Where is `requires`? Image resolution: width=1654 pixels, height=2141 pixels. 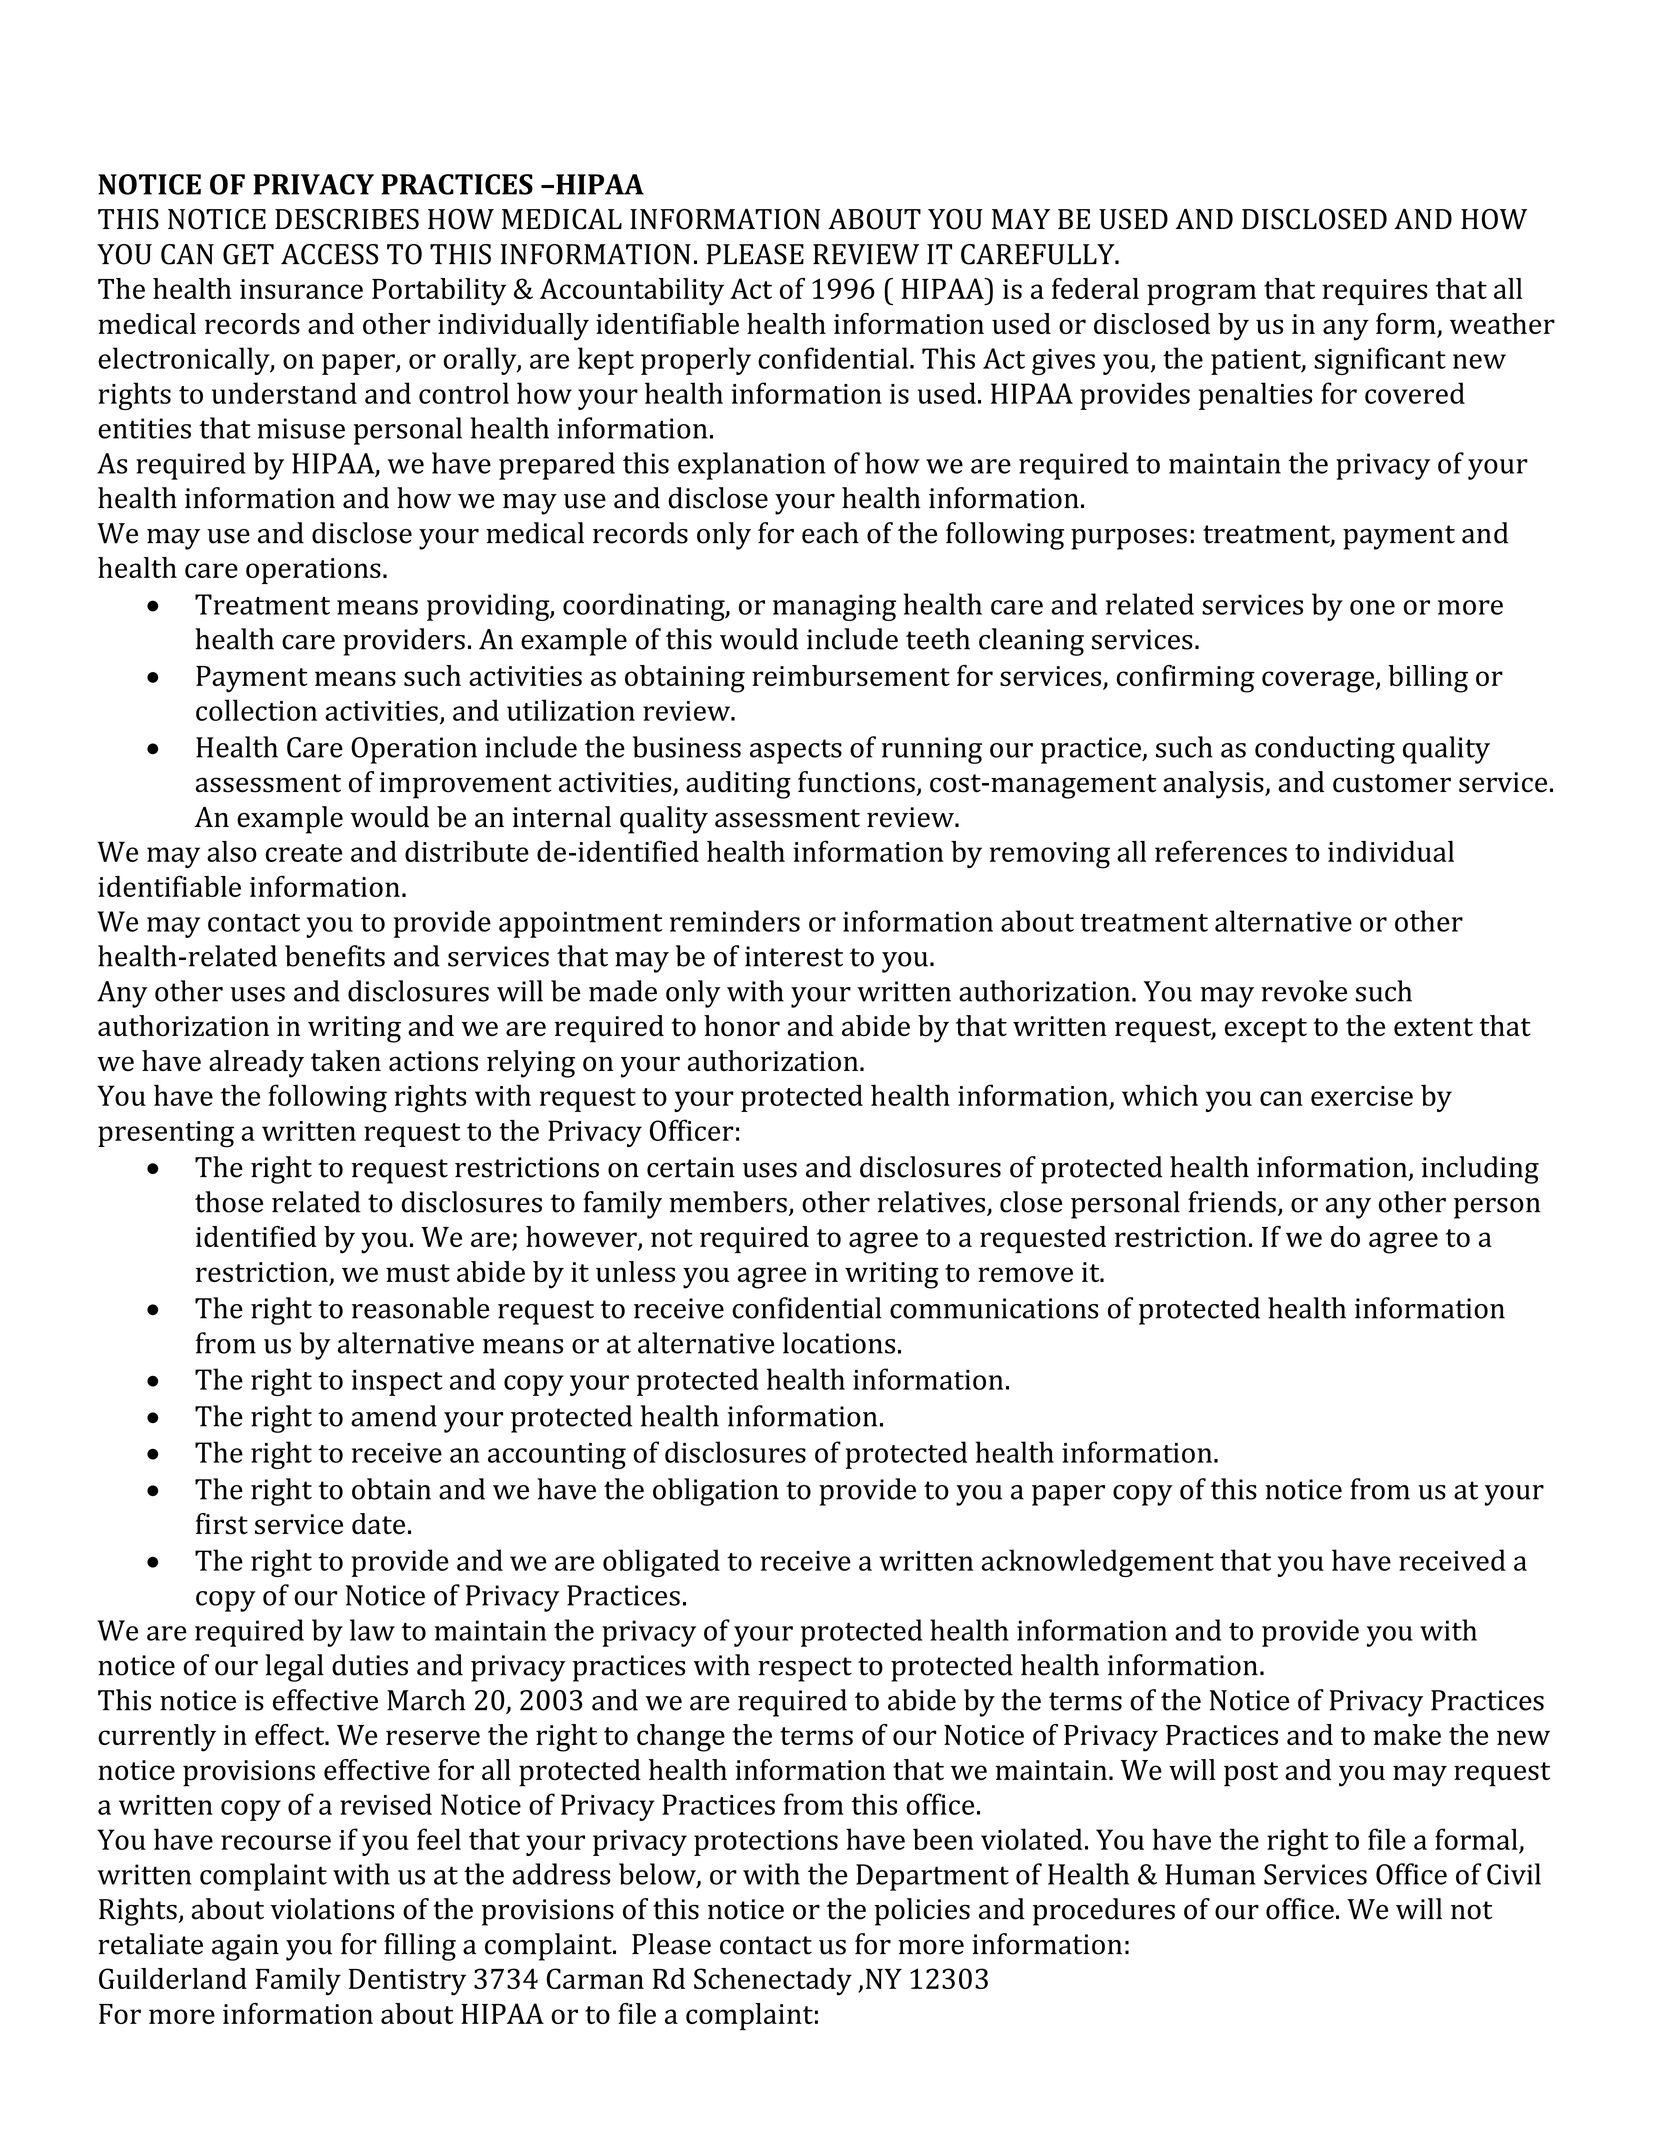
requires is located at coordinates (1374, 292).
